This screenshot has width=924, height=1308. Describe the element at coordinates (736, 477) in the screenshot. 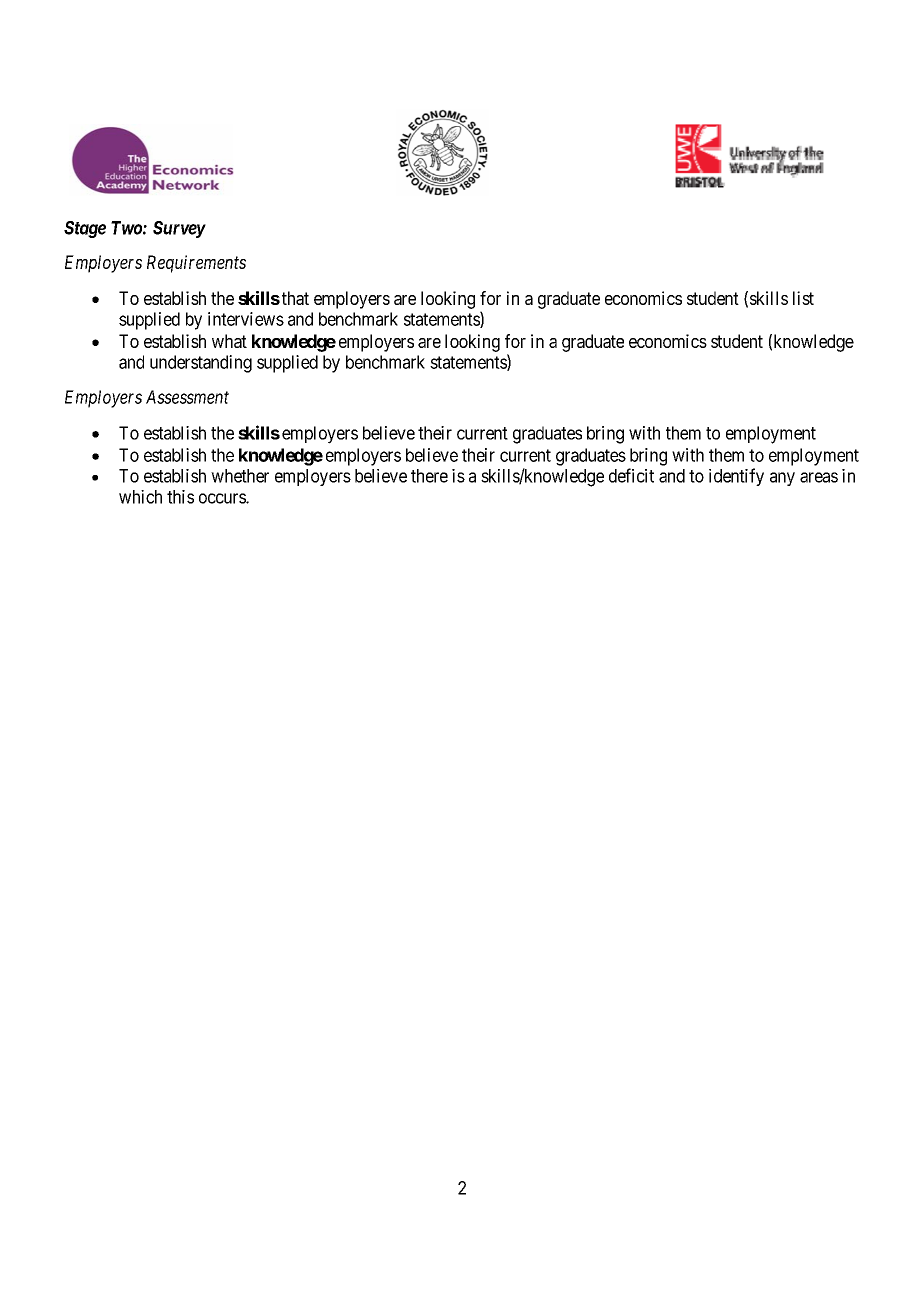

I see `identify` at that location.
